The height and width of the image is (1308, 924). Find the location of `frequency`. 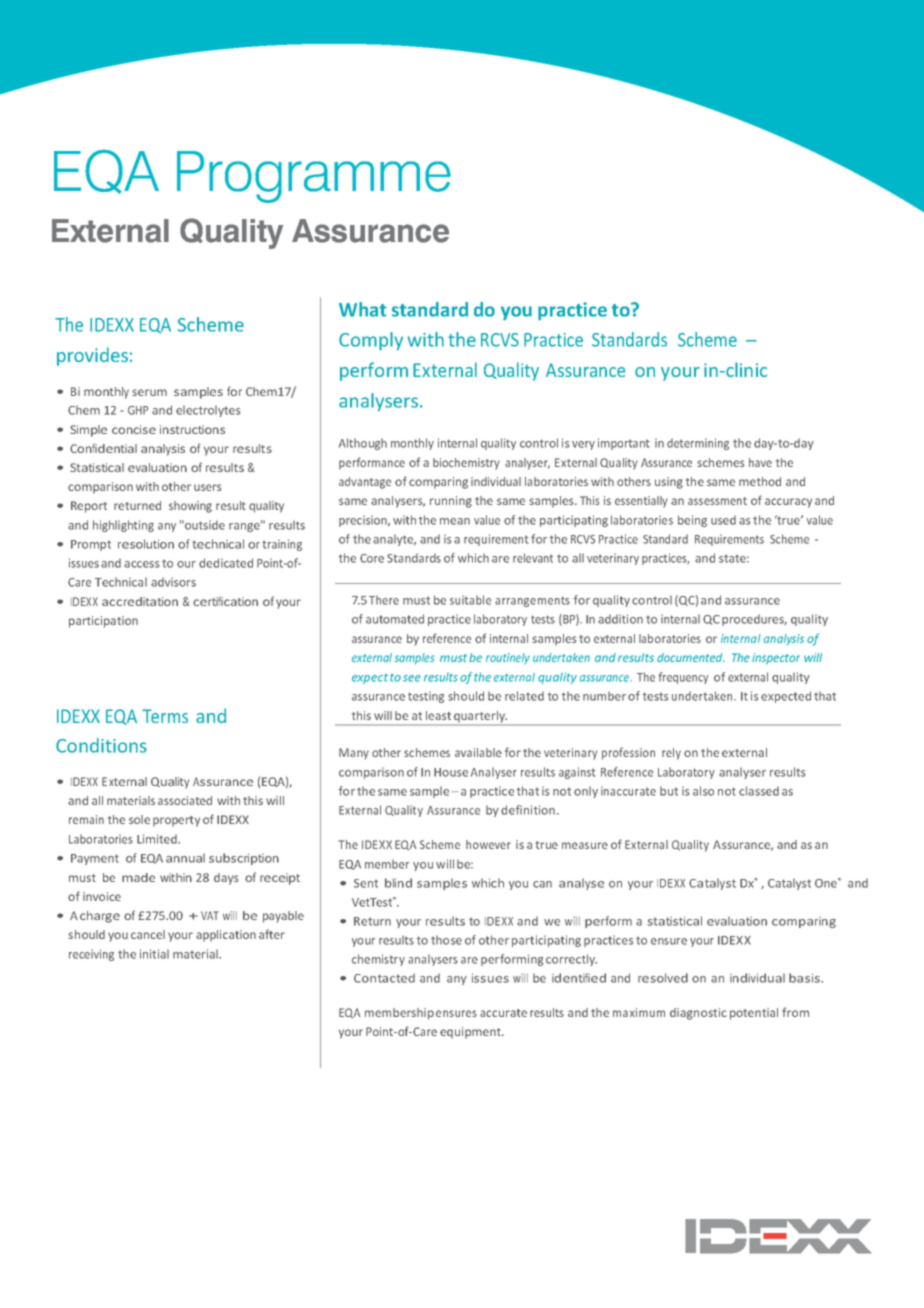

frequency is located at coordinates (684, 678).
